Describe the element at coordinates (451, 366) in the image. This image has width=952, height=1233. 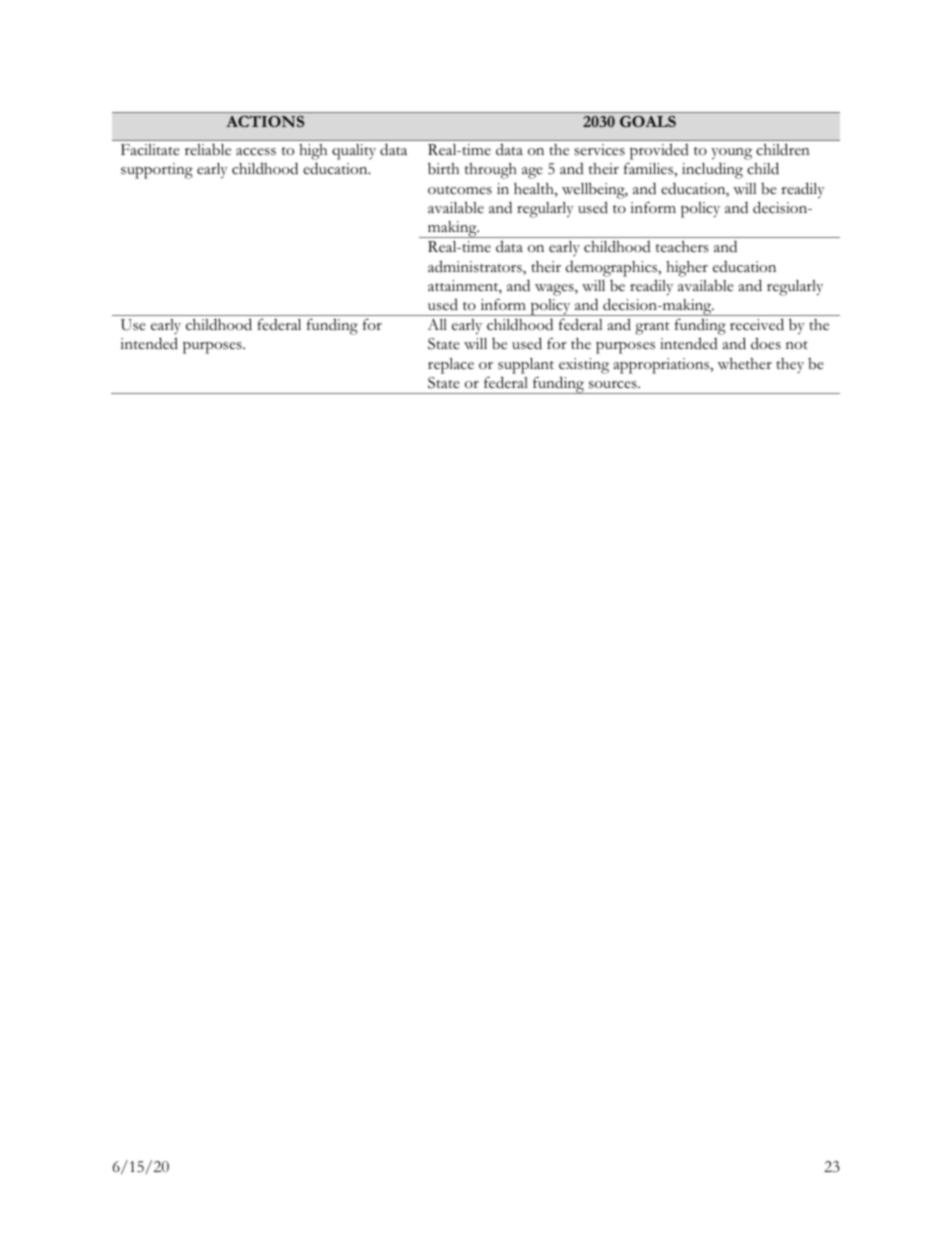
I see `replace` at that location.
